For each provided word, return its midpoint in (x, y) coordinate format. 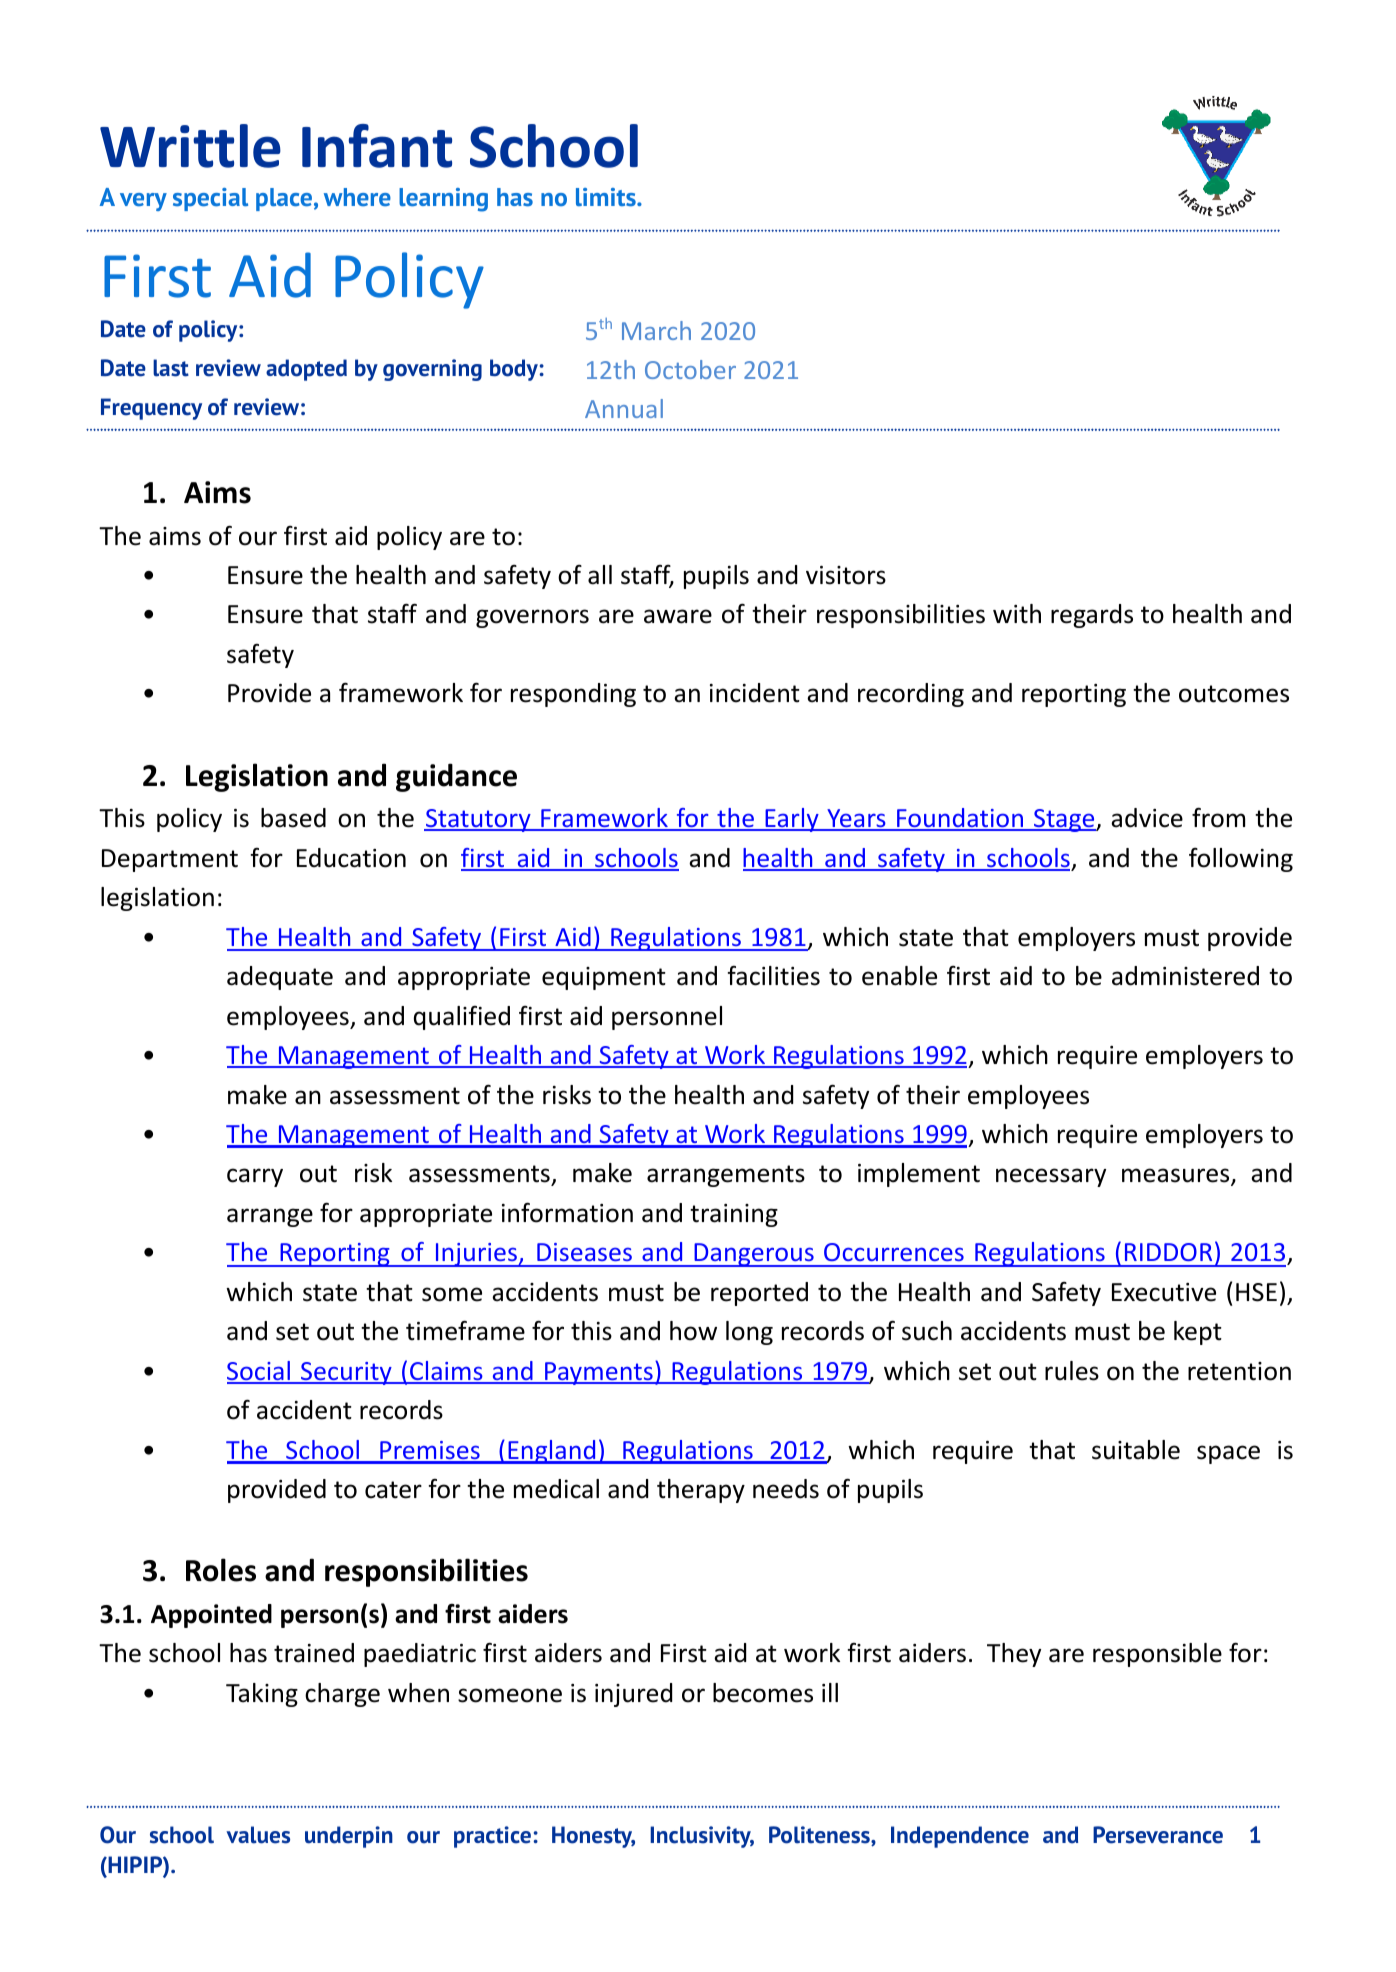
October (690, 369)
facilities (774, 976)
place (284, 199)
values (258, 1835)
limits (607, 197)
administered (1185, 976)
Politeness (820, 1836)
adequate (280, 978)
